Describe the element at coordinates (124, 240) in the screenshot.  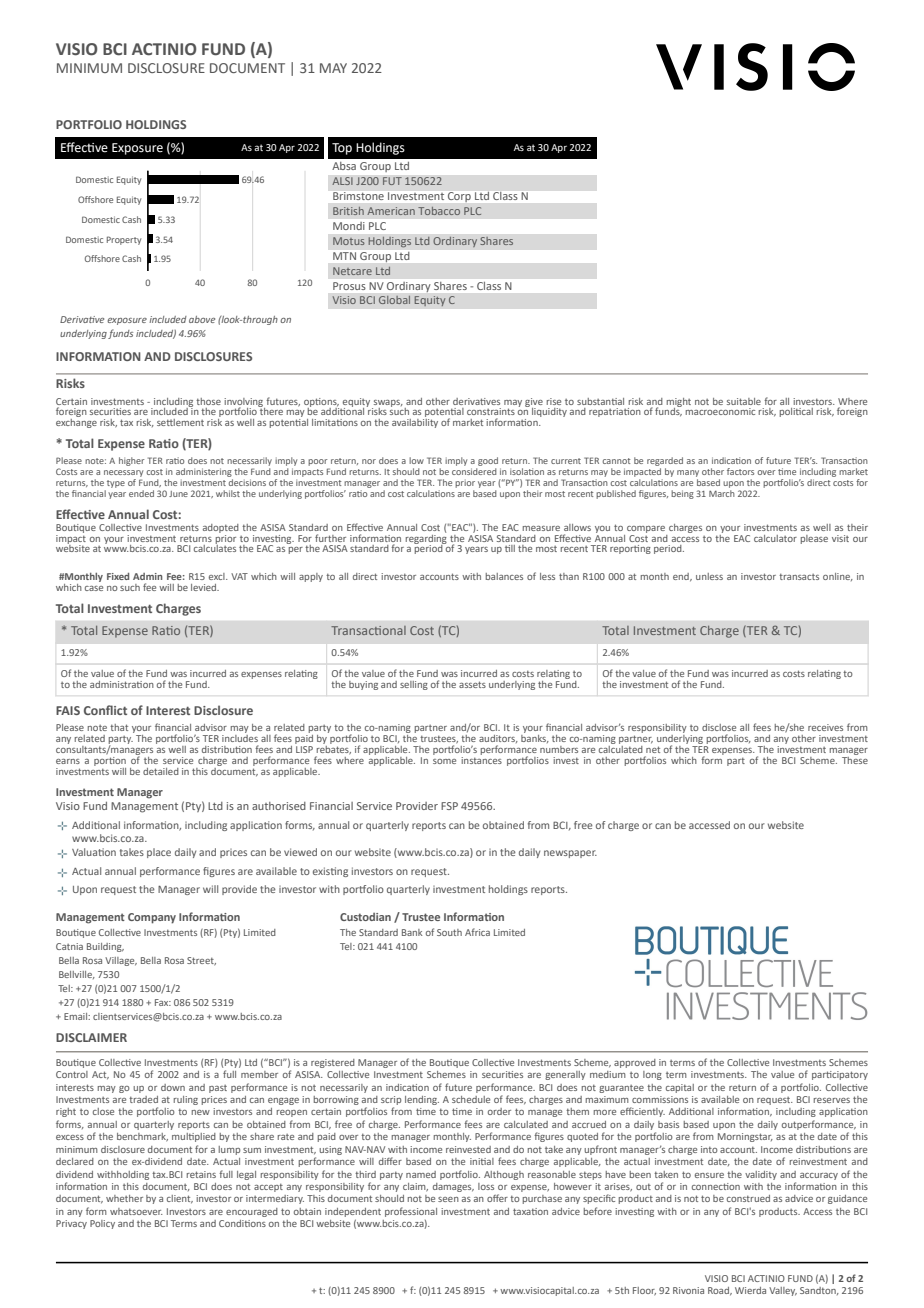
I see `Property` at that location.
